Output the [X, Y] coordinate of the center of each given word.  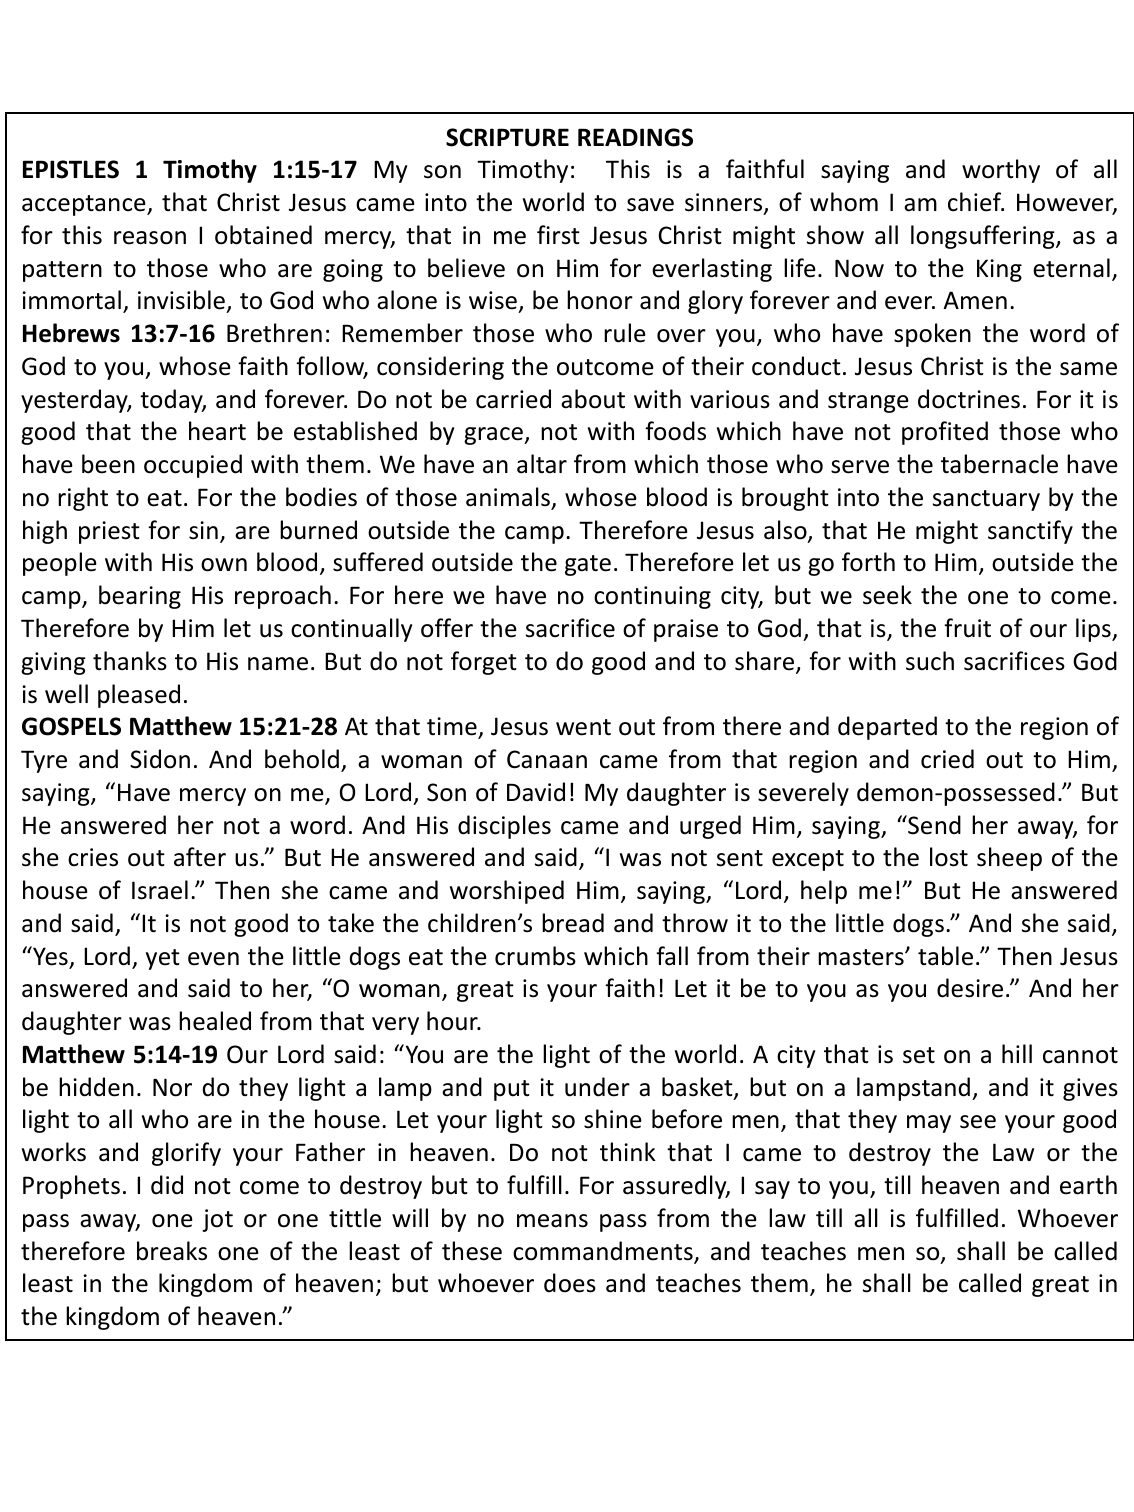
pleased [139, 696]
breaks [172, 1251]
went [583, 727]
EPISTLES [71, 169]
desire [970, 988]
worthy [1001, 171]
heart [217, 431]
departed [887, 728]
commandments [604, 1252]
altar [542, 464]
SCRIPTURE [507, 137]
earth [1088, 1185]
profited [945, 433]
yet [163, 959]
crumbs [535, 956]
